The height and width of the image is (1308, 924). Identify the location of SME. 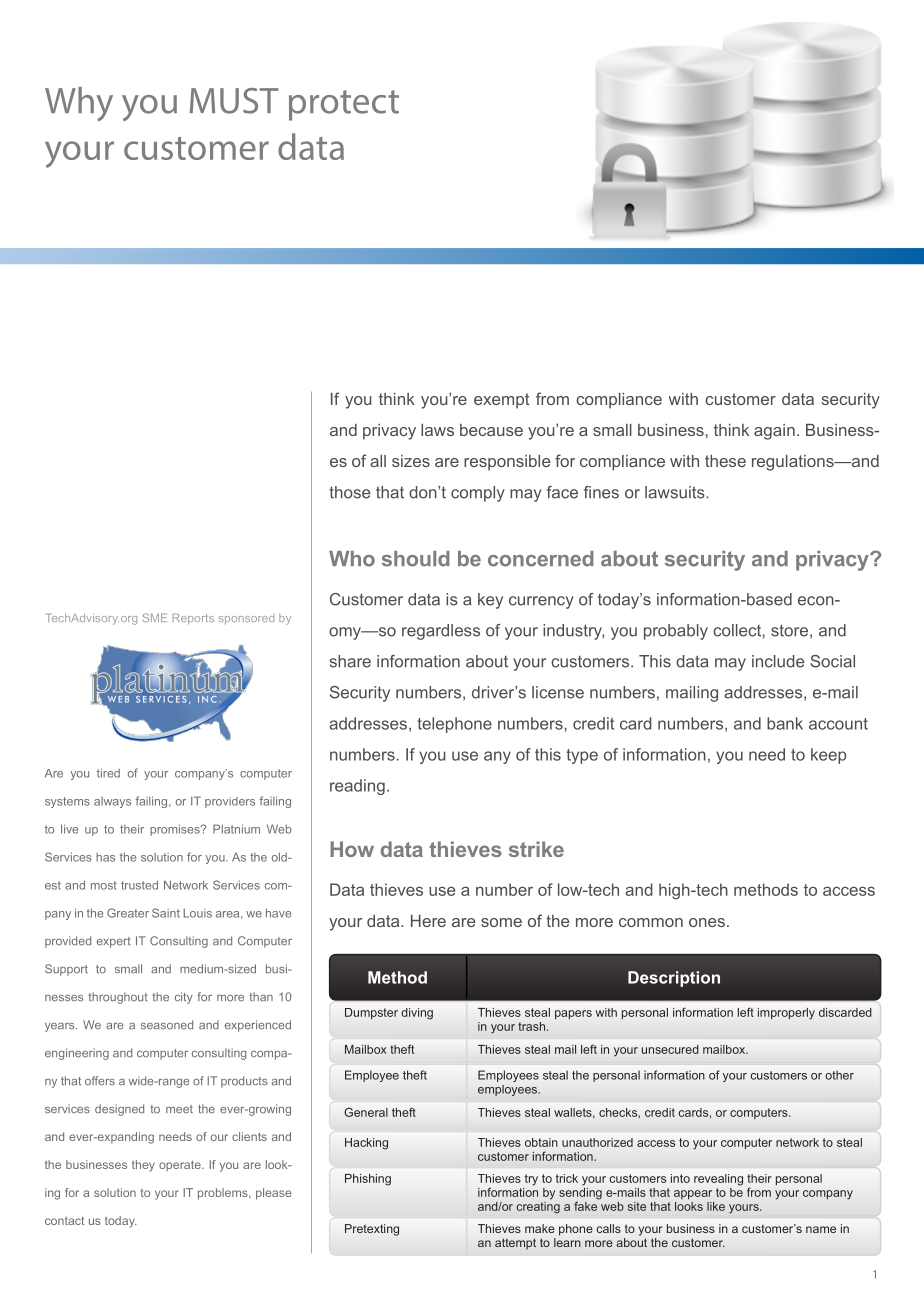
(155, 617).
